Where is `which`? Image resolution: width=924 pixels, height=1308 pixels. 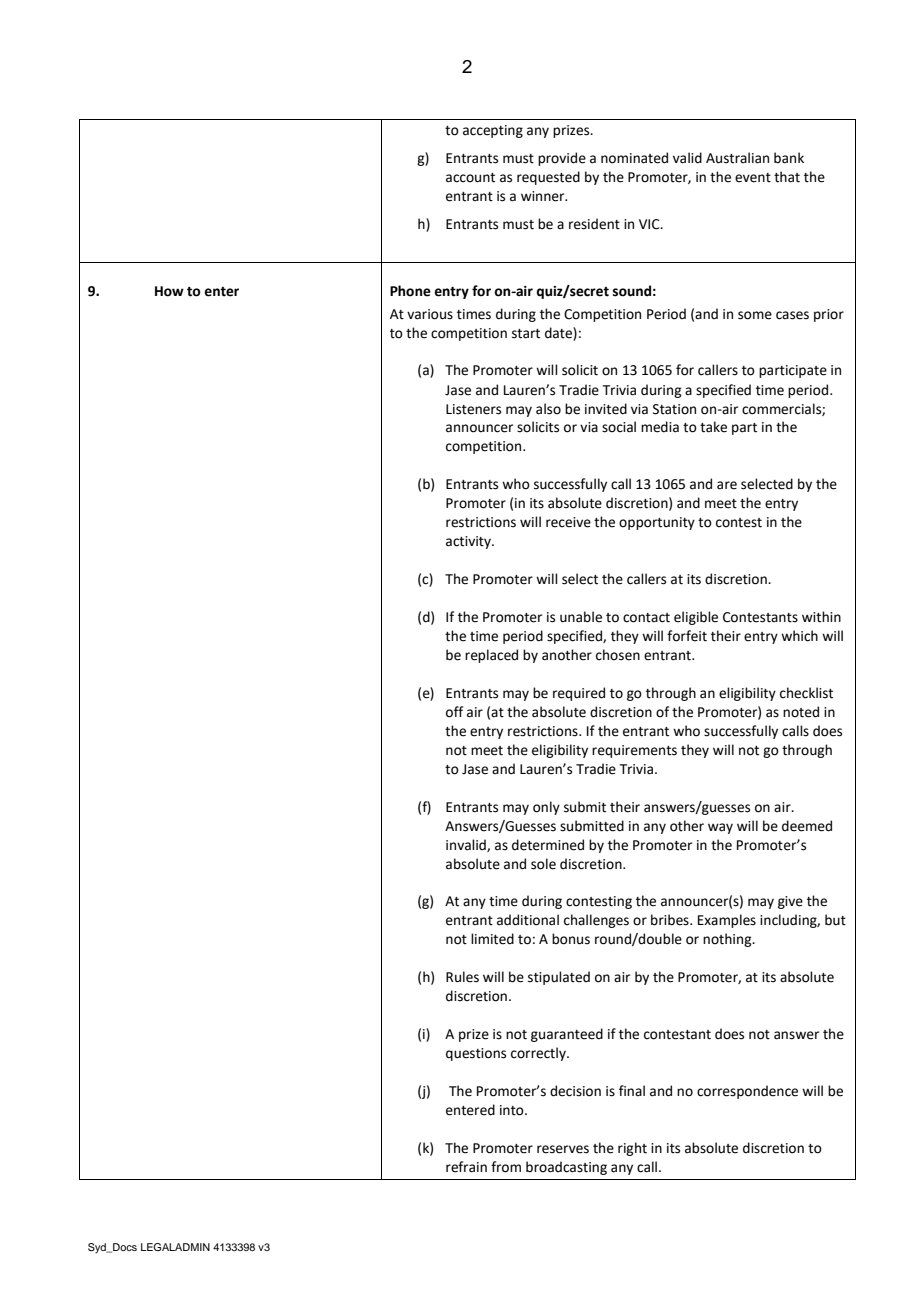 which is located at coordinates (799, 636).
